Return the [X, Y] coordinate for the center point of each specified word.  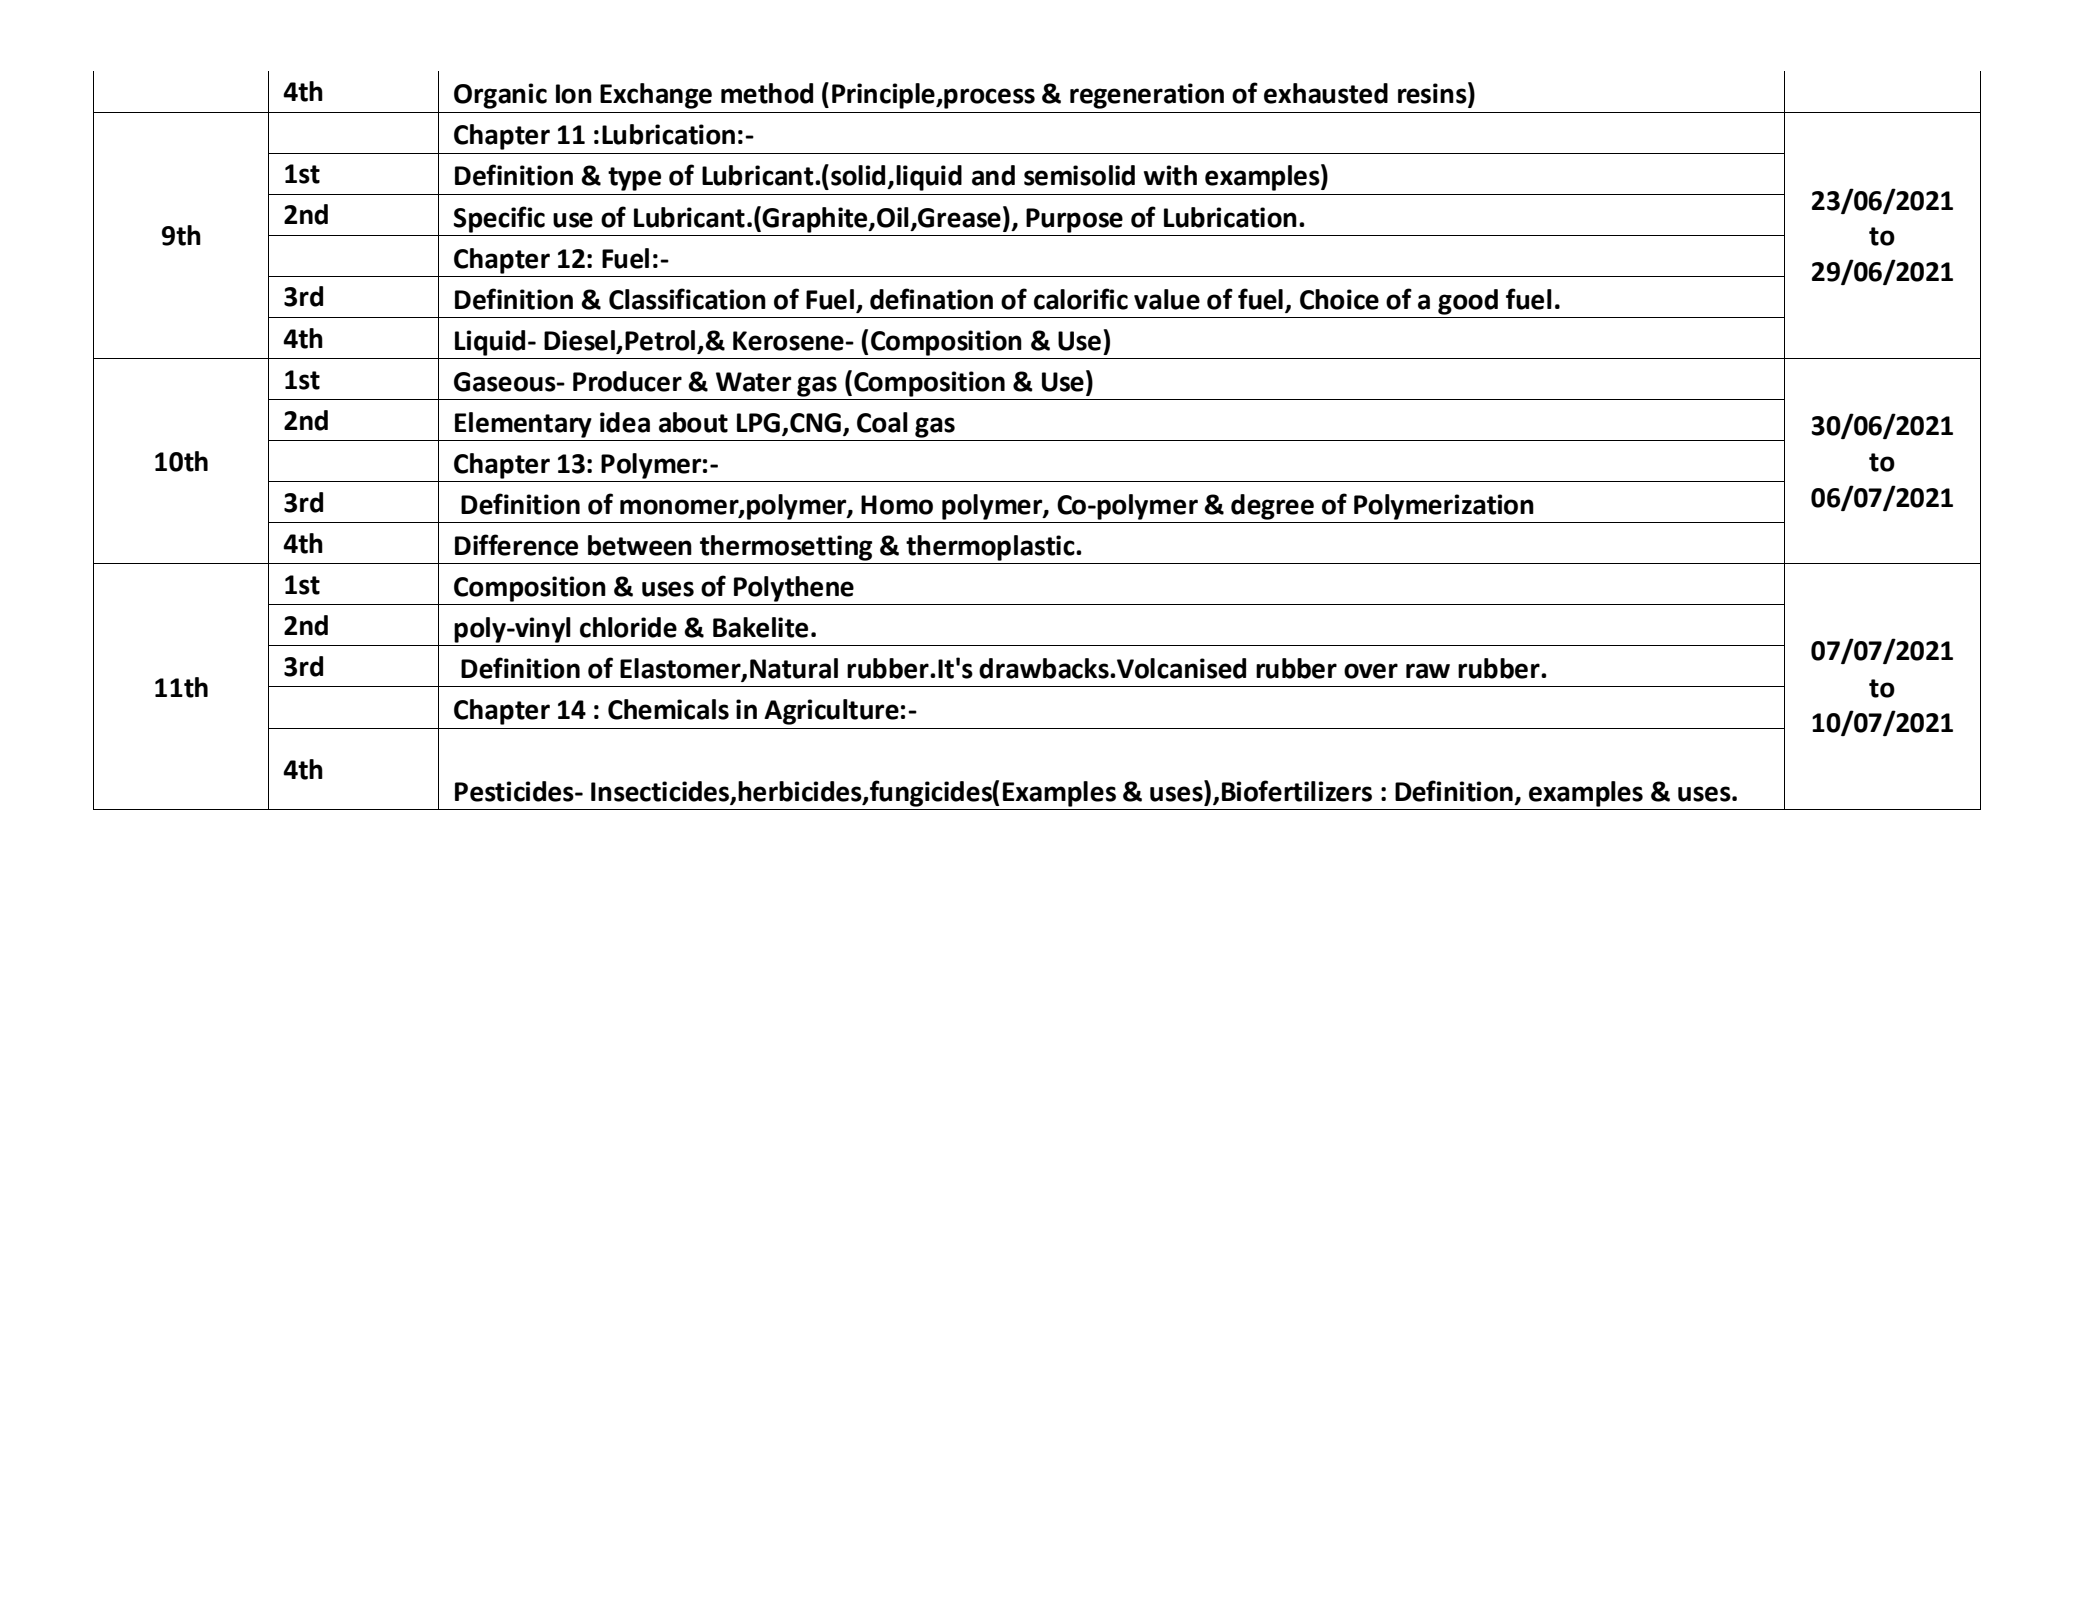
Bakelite [760, 627]
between [640, 545]
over [1371, 671]
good [1468, 302]
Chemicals [668, 709]
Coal [882, 422]
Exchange [656, 96]
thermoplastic [991, 548]
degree [1272, 507]
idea [625, 422]
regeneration [1147, 96]
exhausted [1326, 93]
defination [931, 299]
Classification [687, 299]
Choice [1339, 299]
